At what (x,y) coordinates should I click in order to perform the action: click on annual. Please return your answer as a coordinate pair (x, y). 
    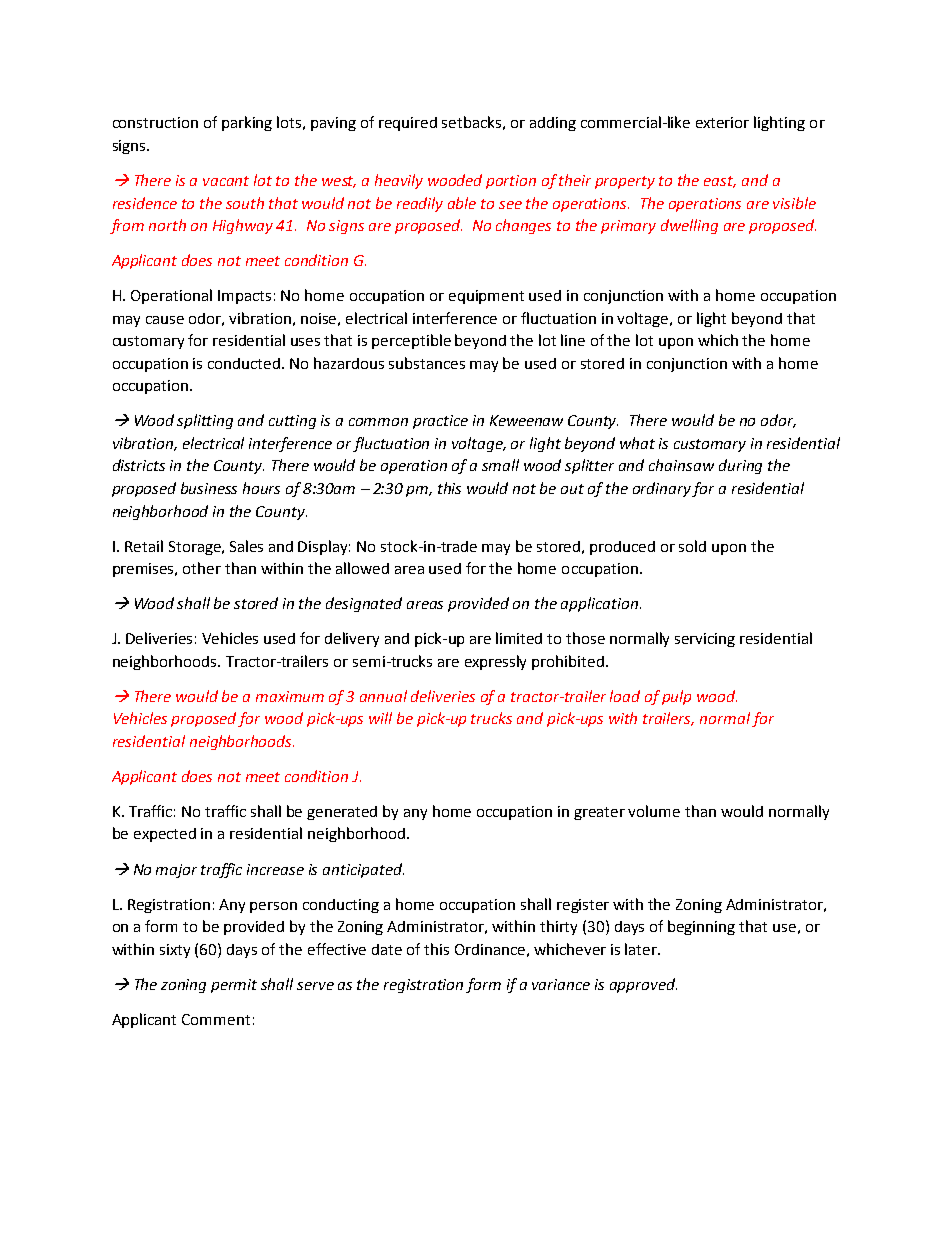
    Looking at the image, I should click on (383, 696).
